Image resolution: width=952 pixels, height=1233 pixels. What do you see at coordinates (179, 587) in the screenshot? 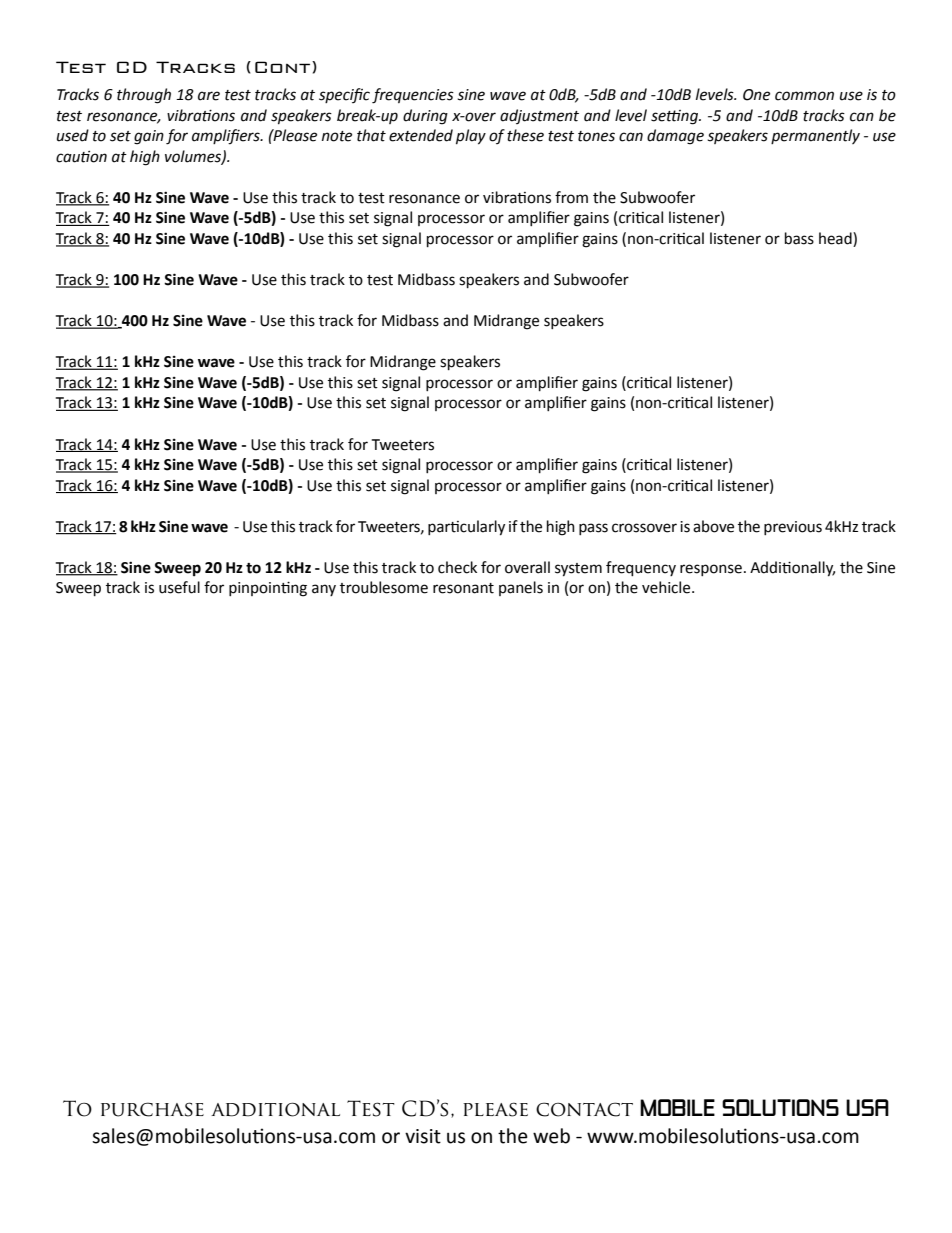
I see `useful` at bounding box center [179, 587].
